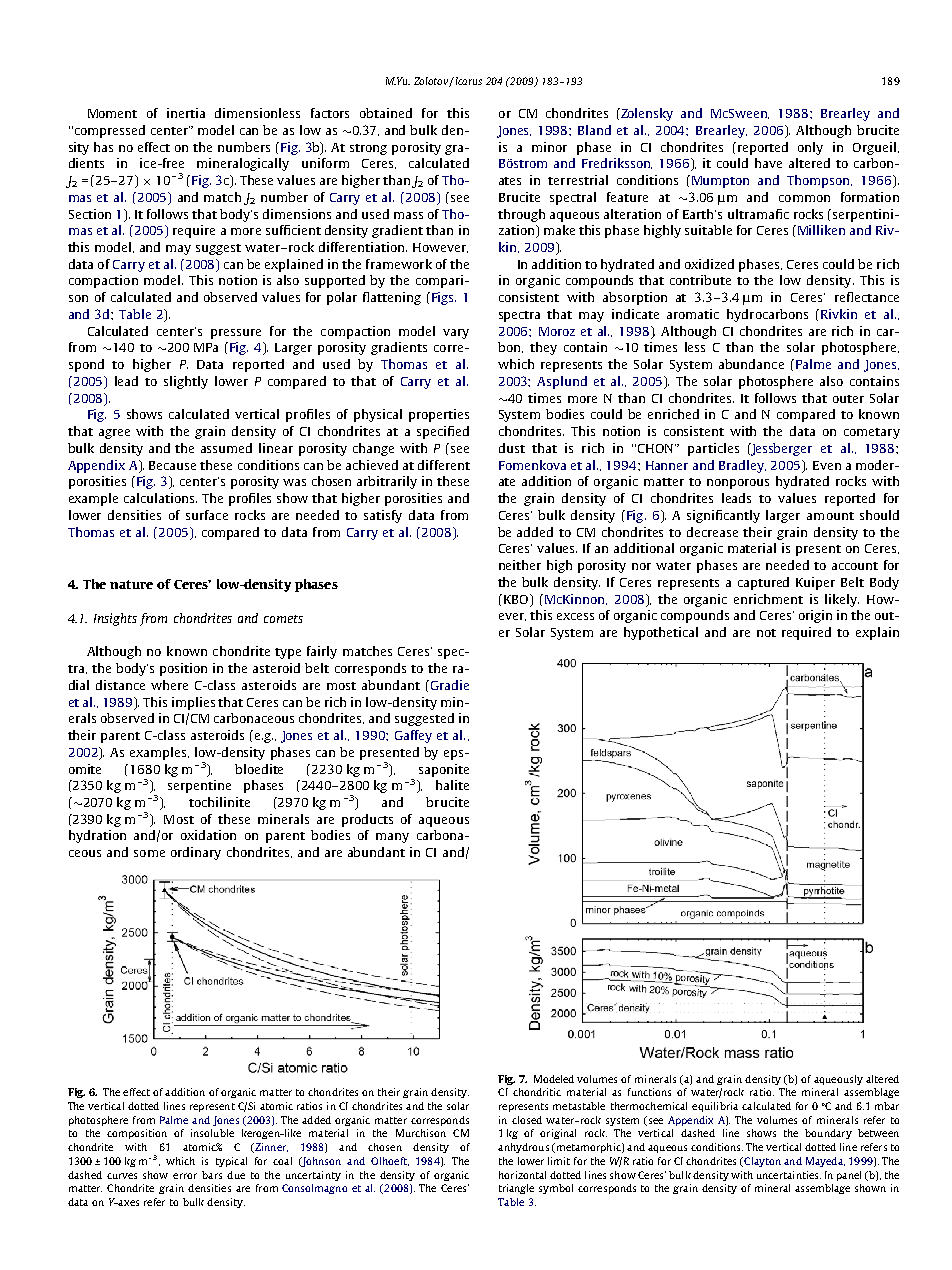 The width and height of the image is (952, 1270). What do you see at coordinates (549, 147) in the image?
I see `minor` at bounding box center [549, 147].
